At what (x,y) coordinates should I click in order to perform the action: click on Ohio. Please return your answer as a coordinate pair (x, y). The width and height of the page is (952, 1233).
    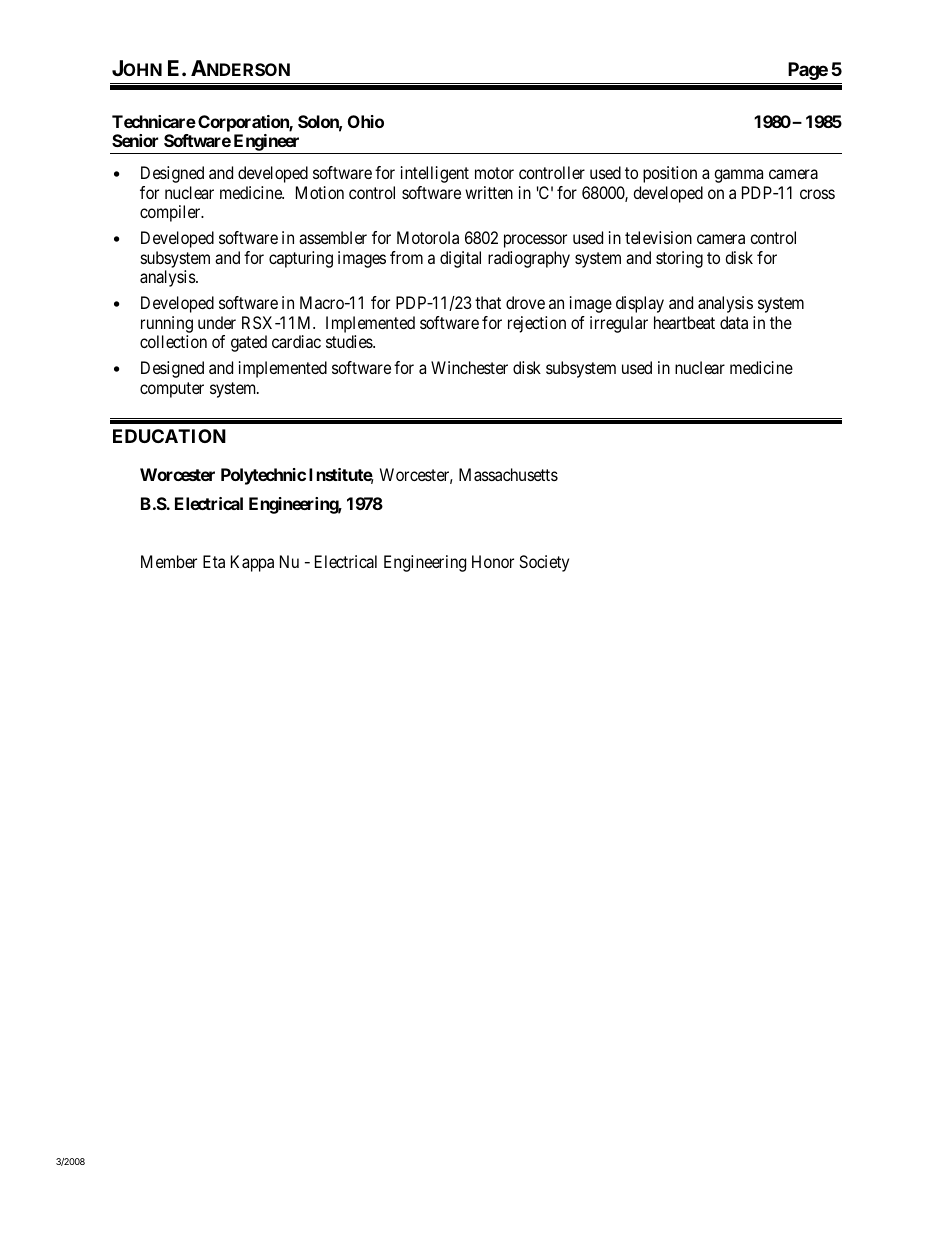
    Looking at the image, I should click on (366, 121).
